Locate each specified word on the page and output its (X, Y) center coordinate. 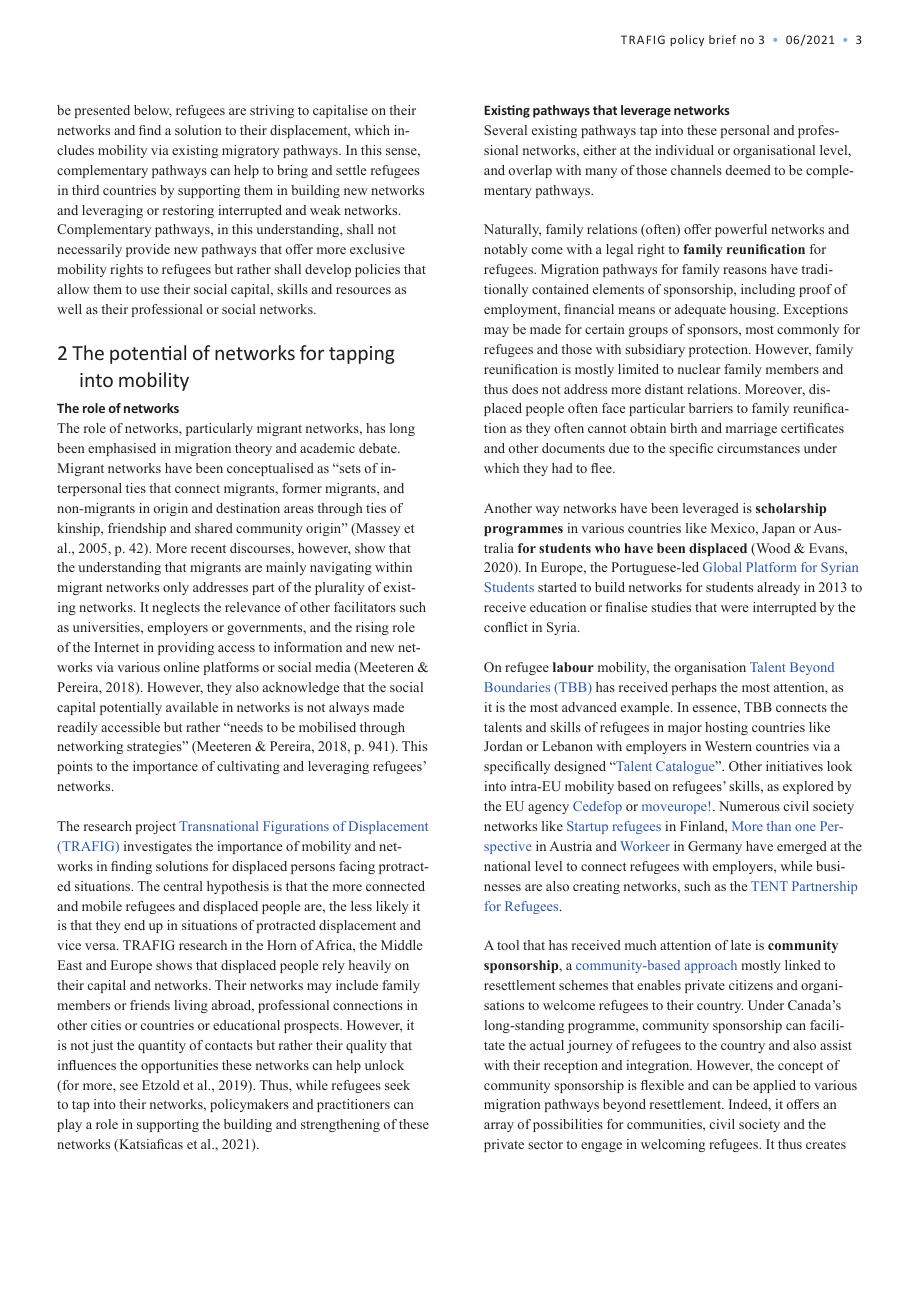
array (499, 1127)
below (153, 111)
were (734, 608)
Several (505, 130)
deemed (748, 170)
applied (774, 1086)
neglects (176, 608)
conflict (506, 627)
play (69, 1125)
